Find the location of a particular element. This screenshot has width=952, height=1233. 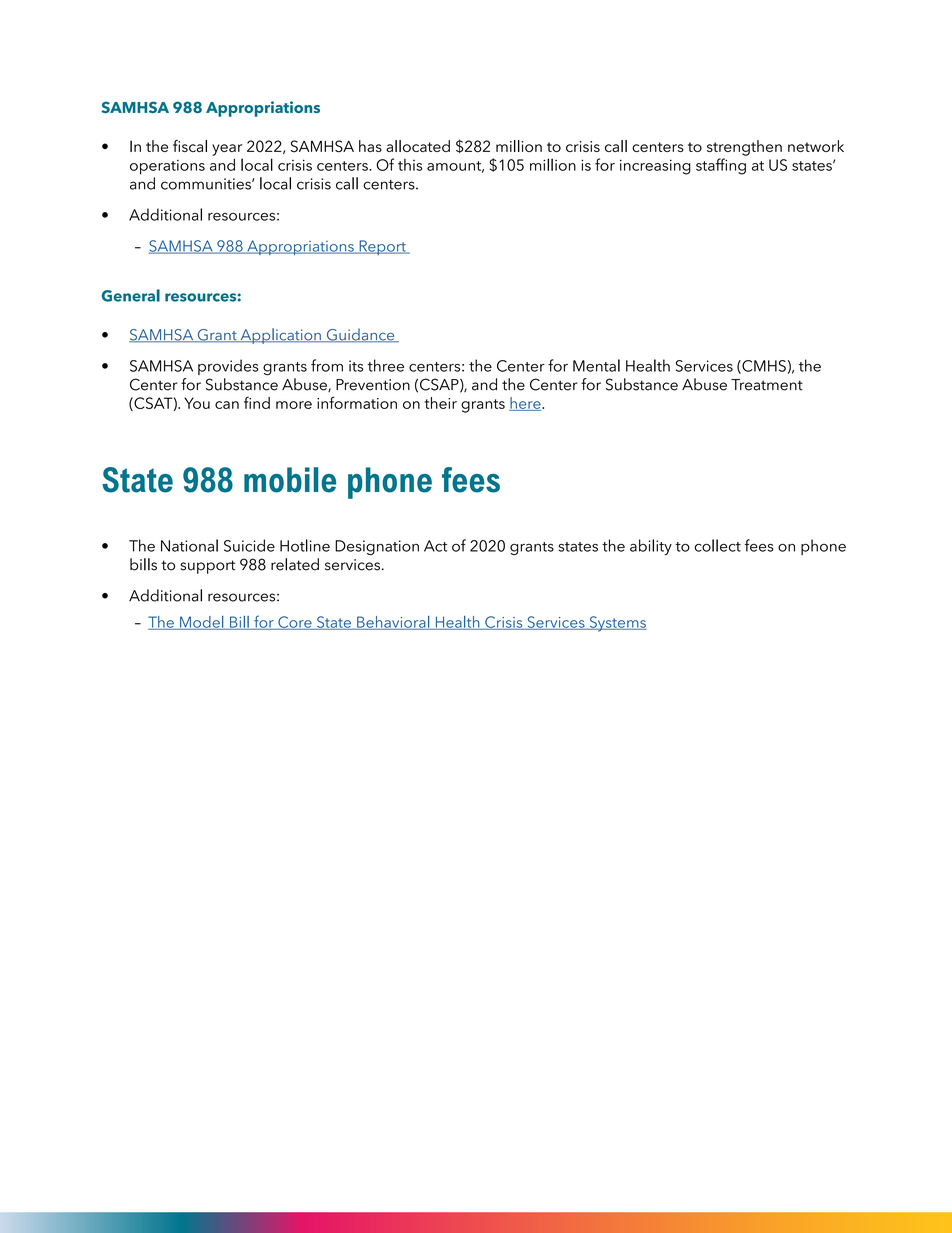

mobile is located at coordinates (290, 480).
